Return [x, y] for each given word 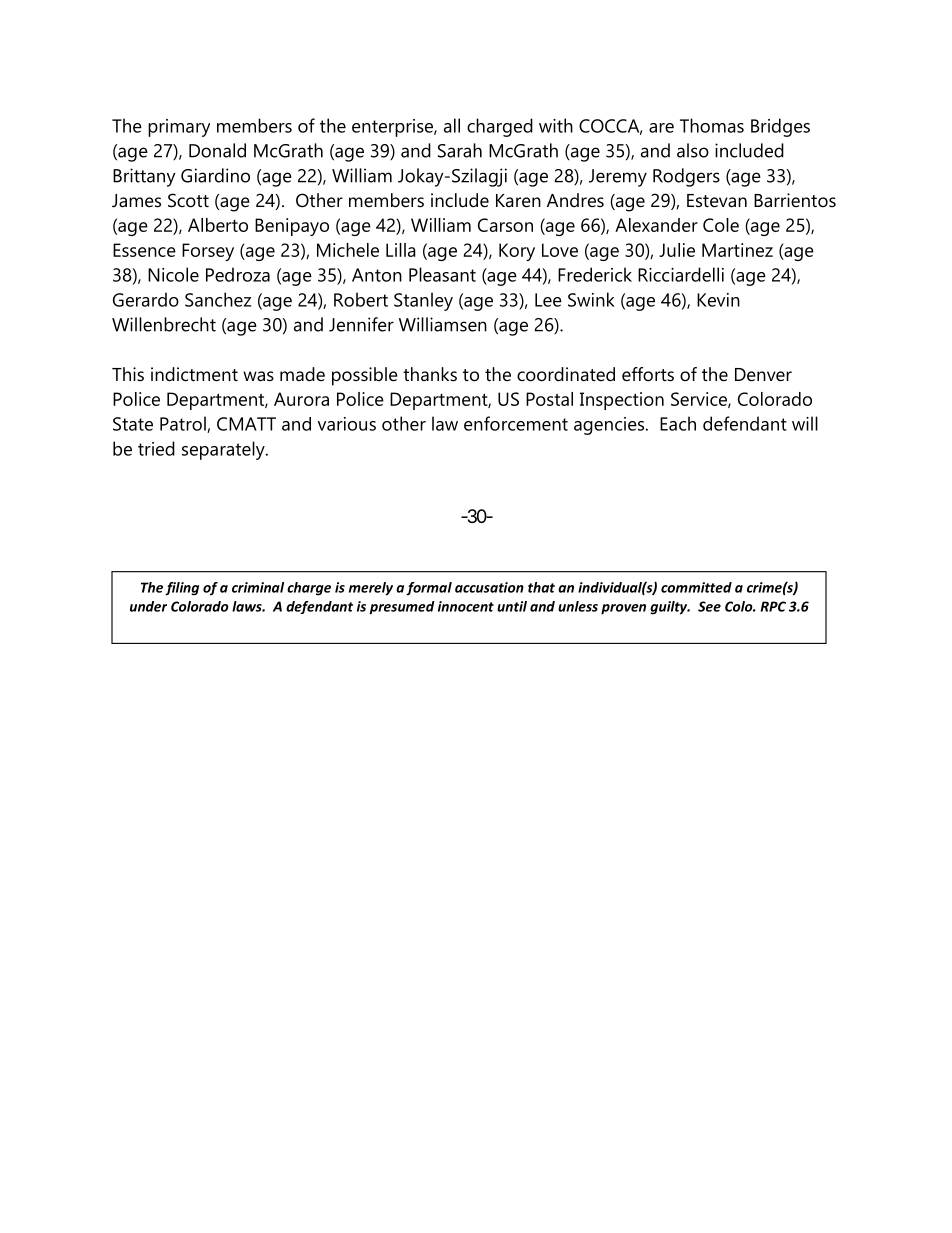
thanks [430, 374]
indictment [194, 374]
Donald [217, 150]
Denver [763, 375]
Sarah [460, 150]
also [693, 150]
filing [182, 589]
